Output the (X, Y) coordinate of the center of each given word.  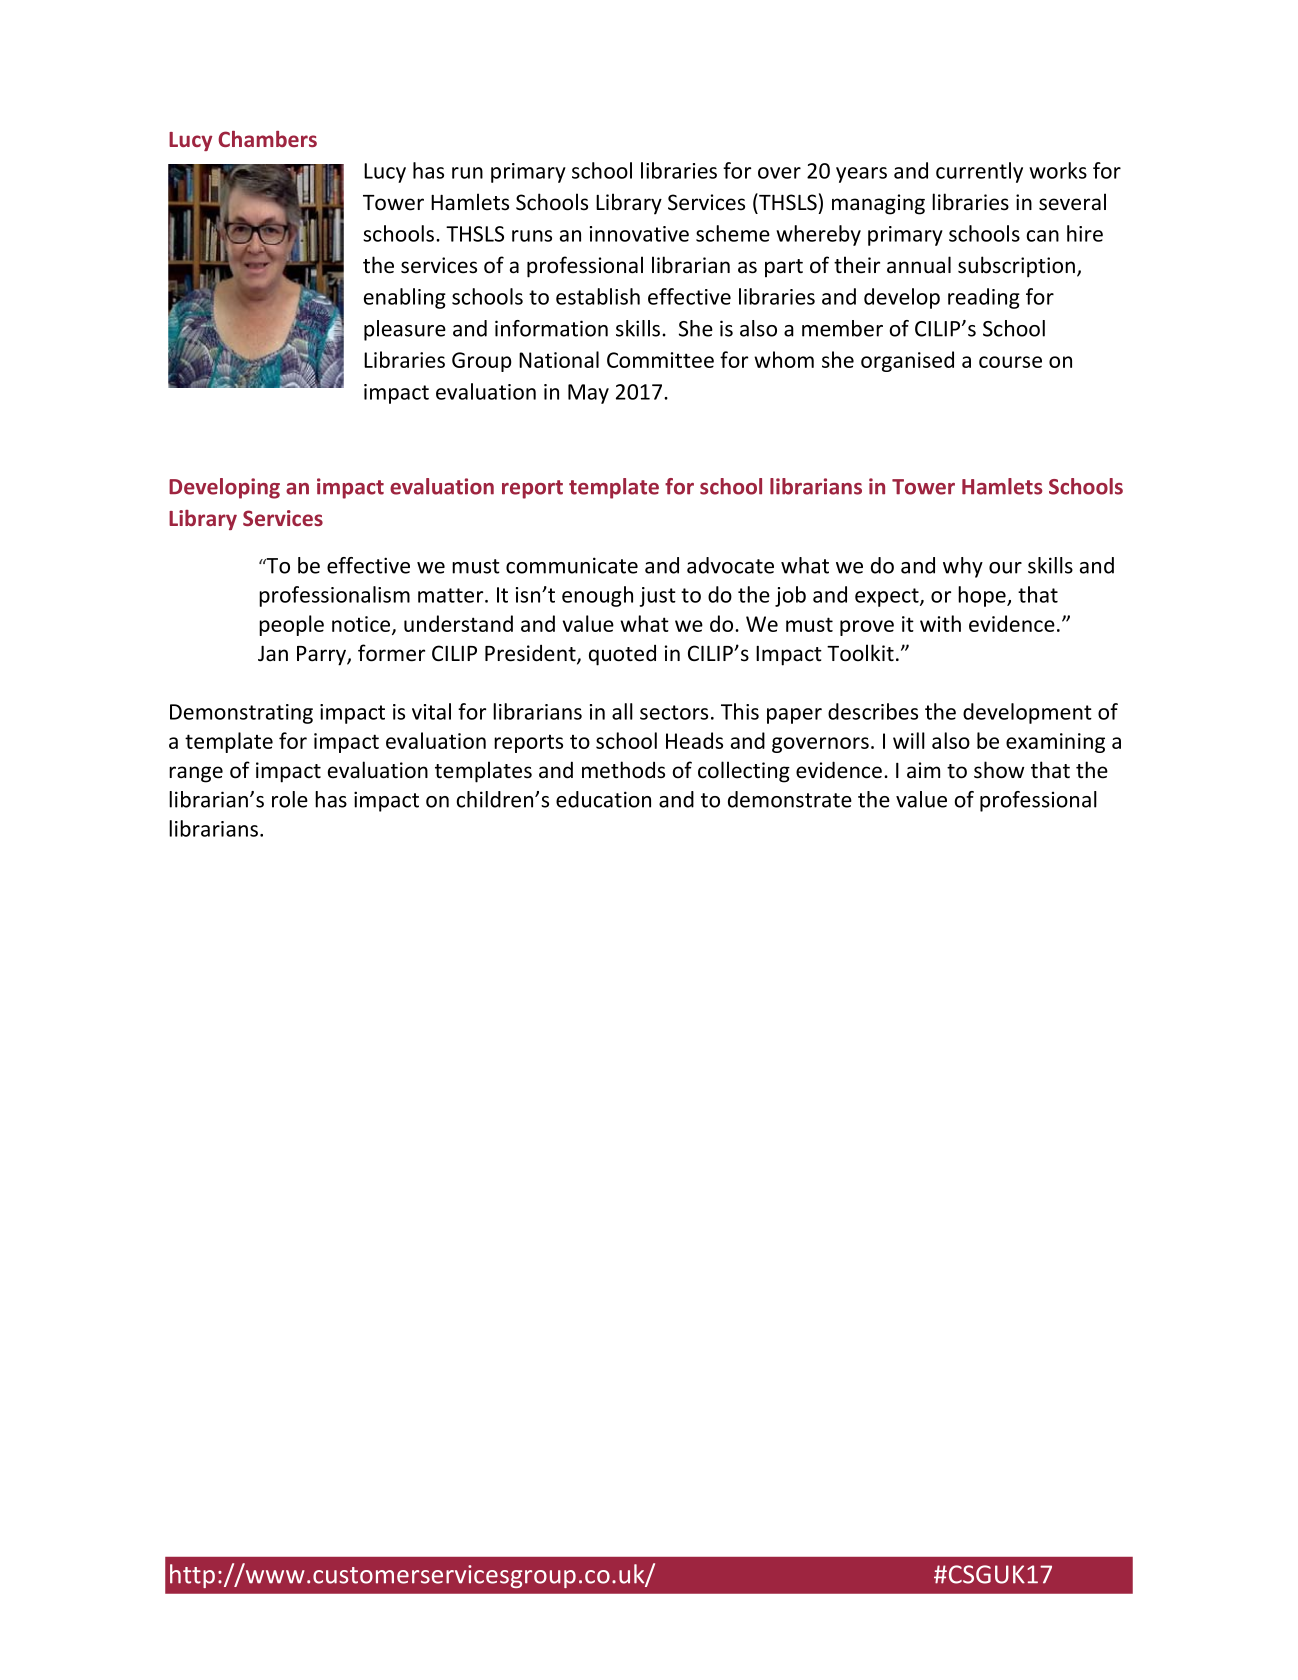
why (963, 567)
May (588, 394)
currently (979, 172)
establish (598, 296)
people (291, 625)
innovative (639, 234)
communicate (572, 565)
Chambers (267, 139)
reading (984, 298)
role (290, 799)
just (657, 597)
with (940, 623)
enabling (405, 298)
